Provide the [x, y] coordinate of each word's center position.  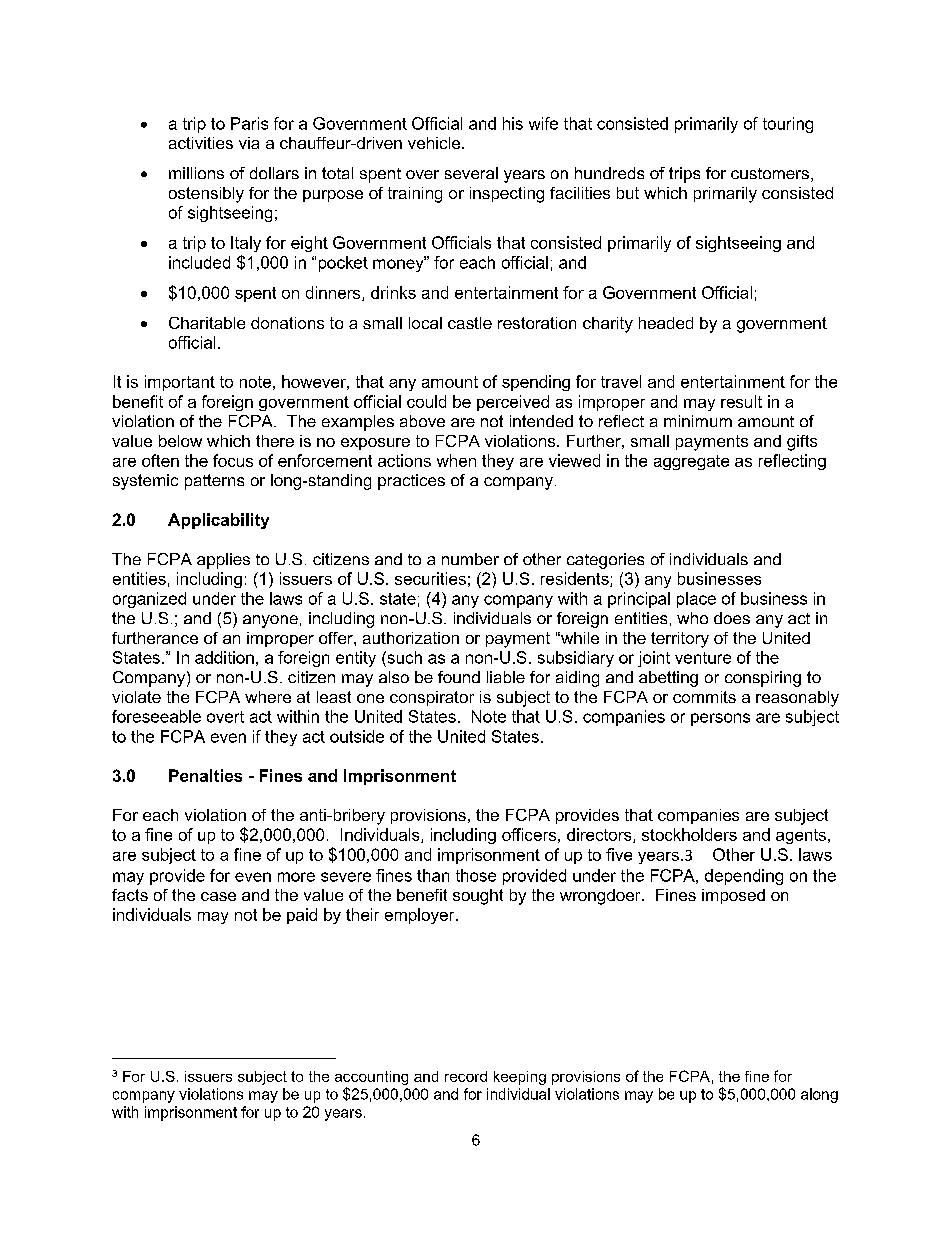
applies [223, 561]
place [696, 600]
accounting [371, 1078]
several [471, 173]
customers [770, 173]
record [466, 1076]
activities [201, 143]
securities [430, 578]
